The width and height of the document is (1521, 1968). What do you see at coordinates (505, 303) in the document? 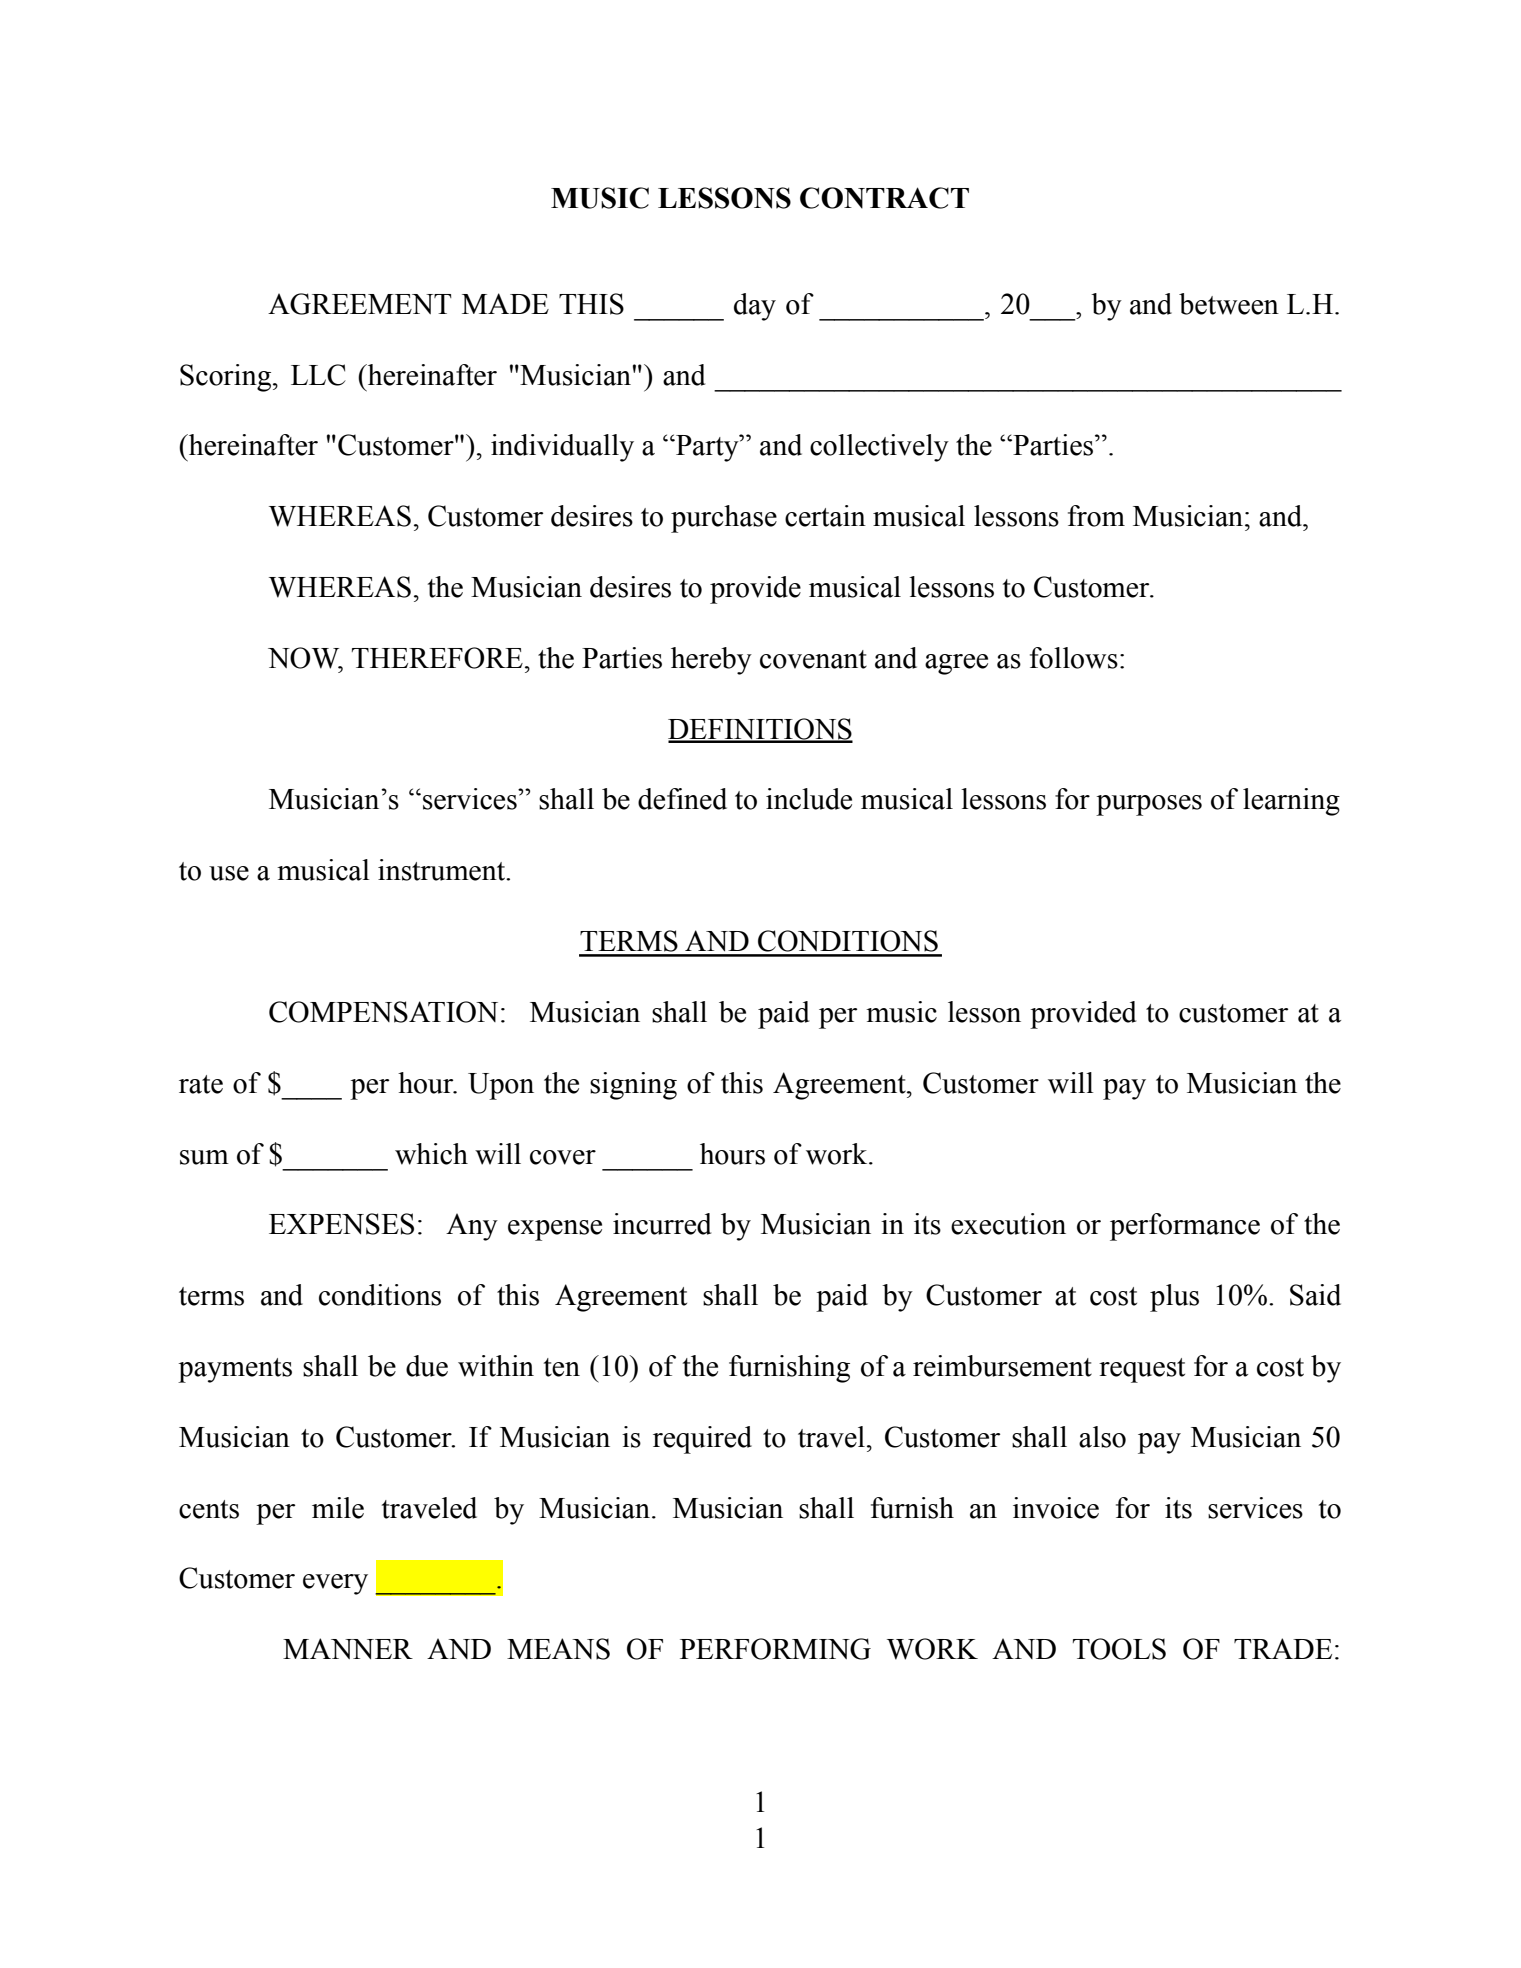
I see `MADE` at bounding box center [505, 303].
